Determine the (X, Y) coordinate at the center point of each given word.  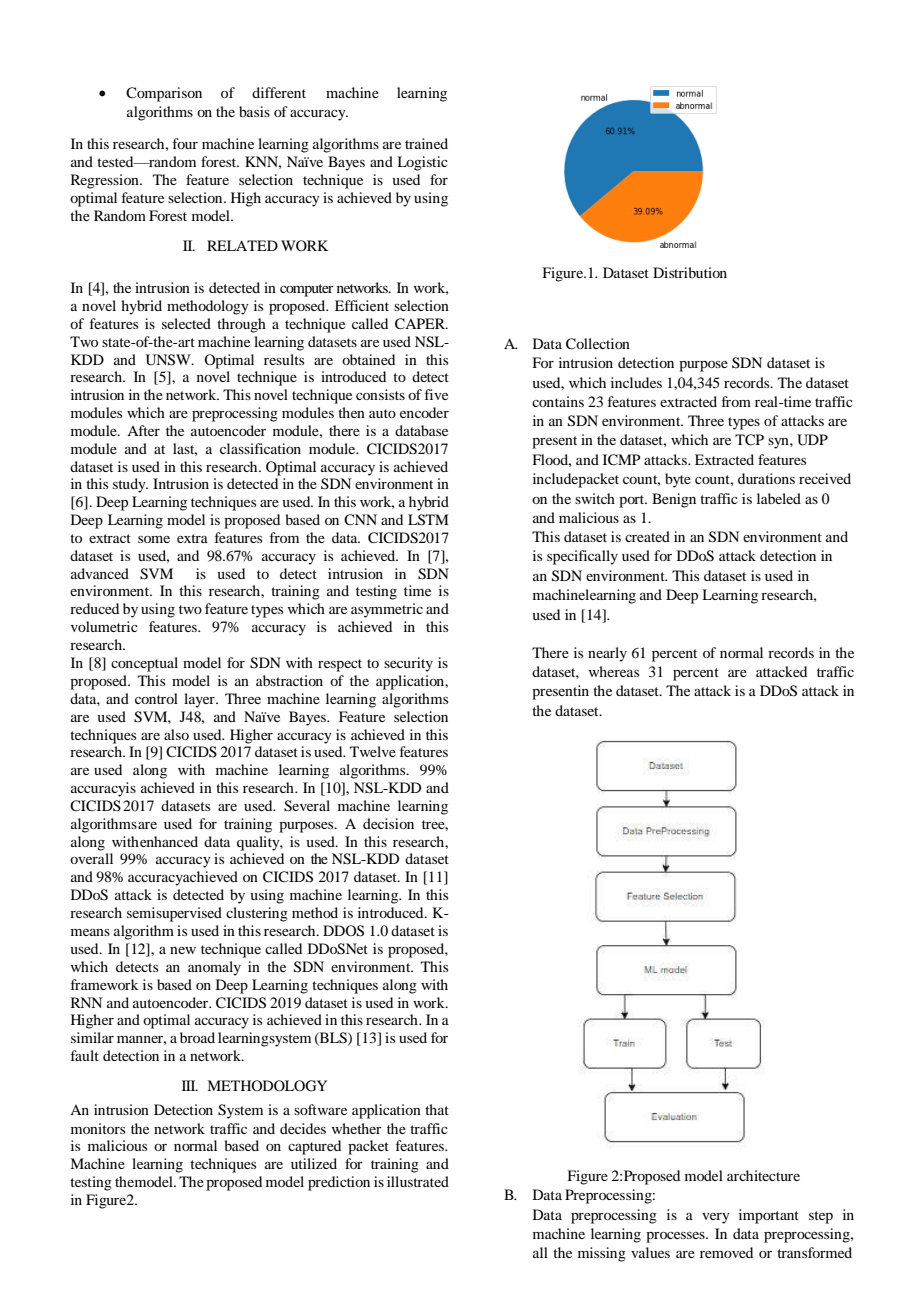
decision (388, 823)
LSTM (428, 520)
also (176, 734)
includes (636, 382)
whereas (614, 671)
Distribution (690, 272)
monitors (98, 1128)
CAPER (421, 324)
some (154, 539)
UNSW (169, 360)
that (437, 1109)
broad (197, 1037)
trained (426, 143)
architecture (763, 1175)
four (185, 143)
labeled (779, 498)
